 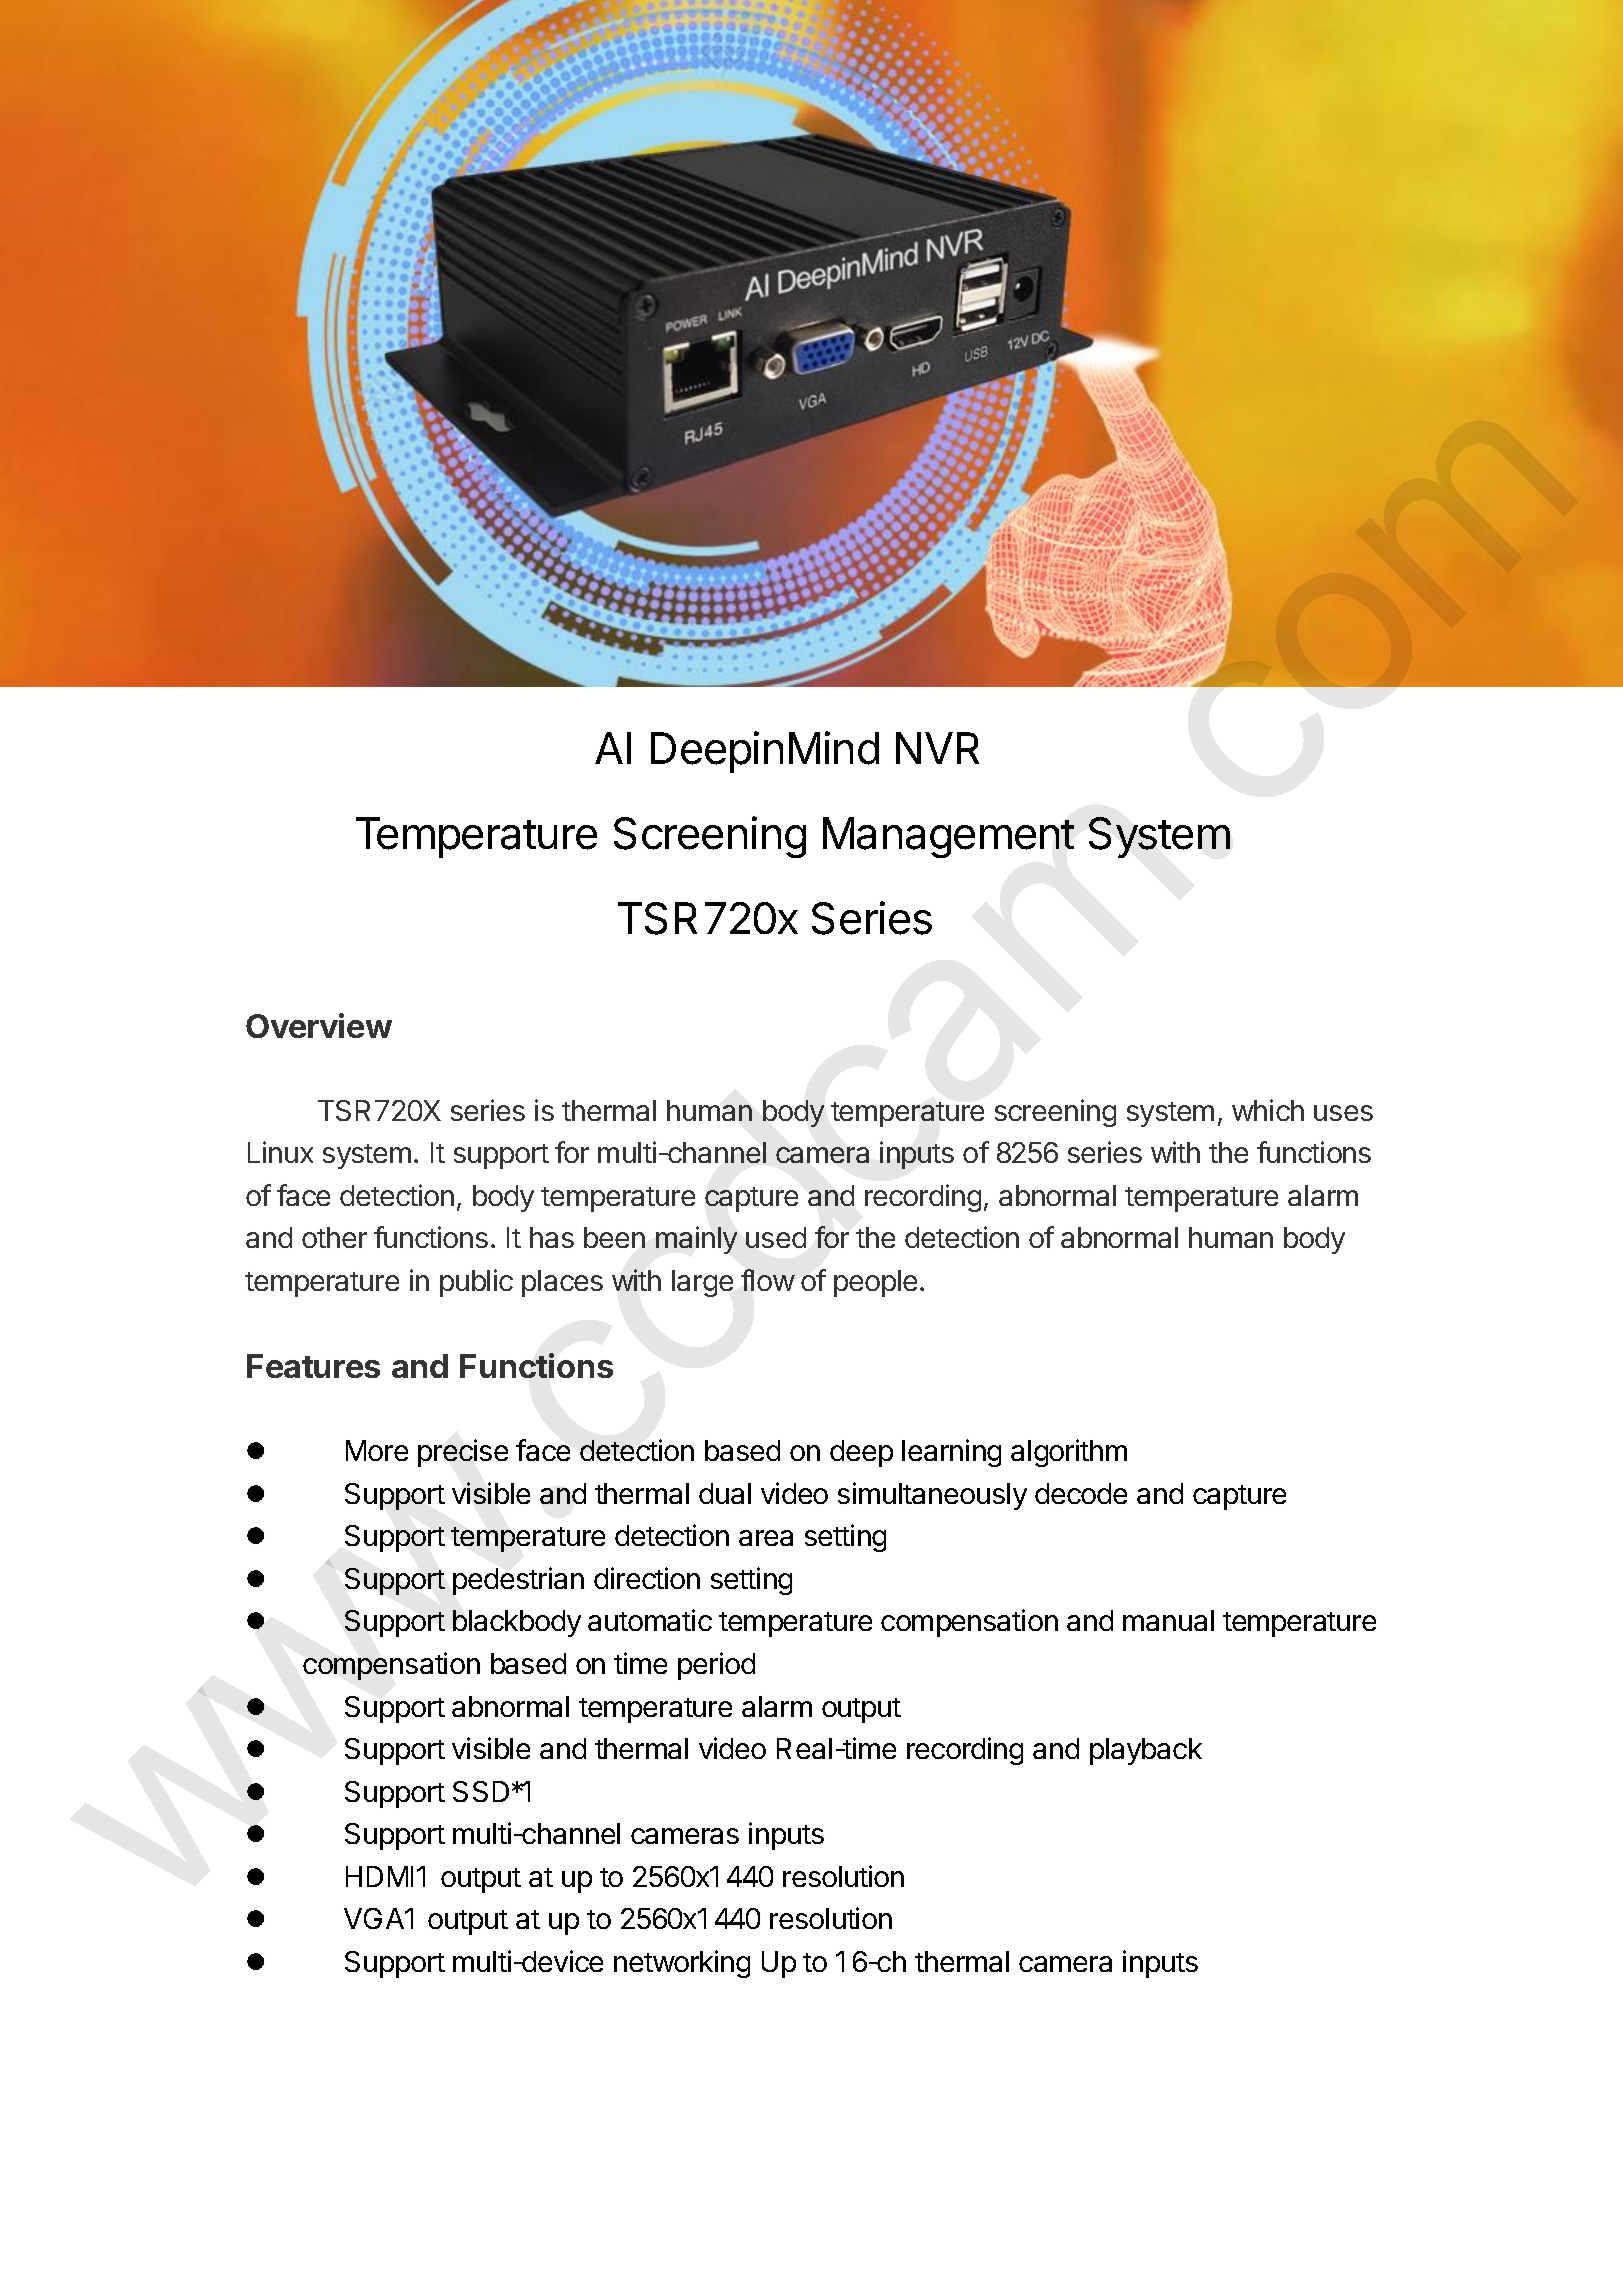 I want to click on Management, so click(x=948, y=837).
